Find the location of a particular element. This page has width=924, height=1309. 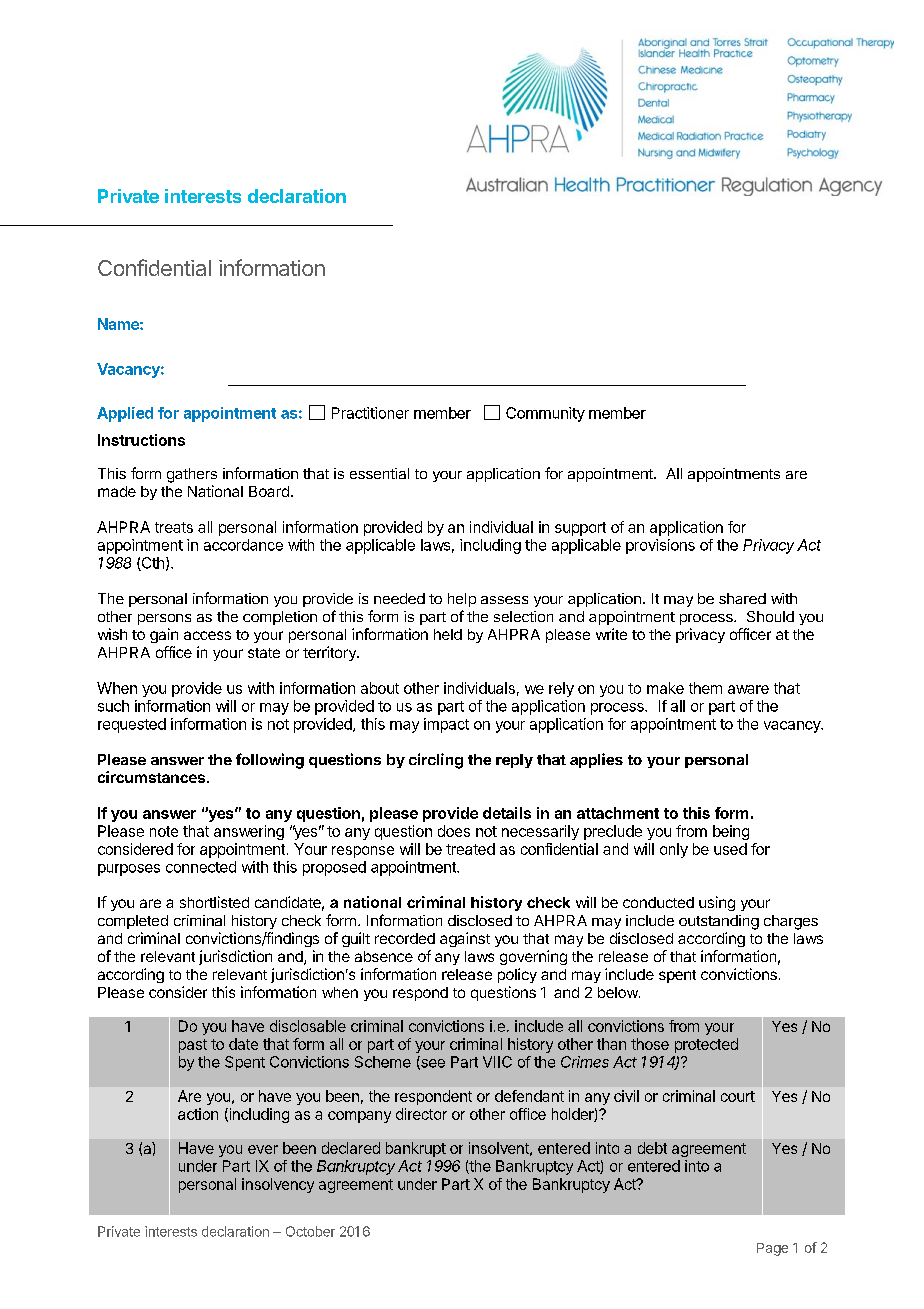

Practitioner is located at coordinates (370, 413).
